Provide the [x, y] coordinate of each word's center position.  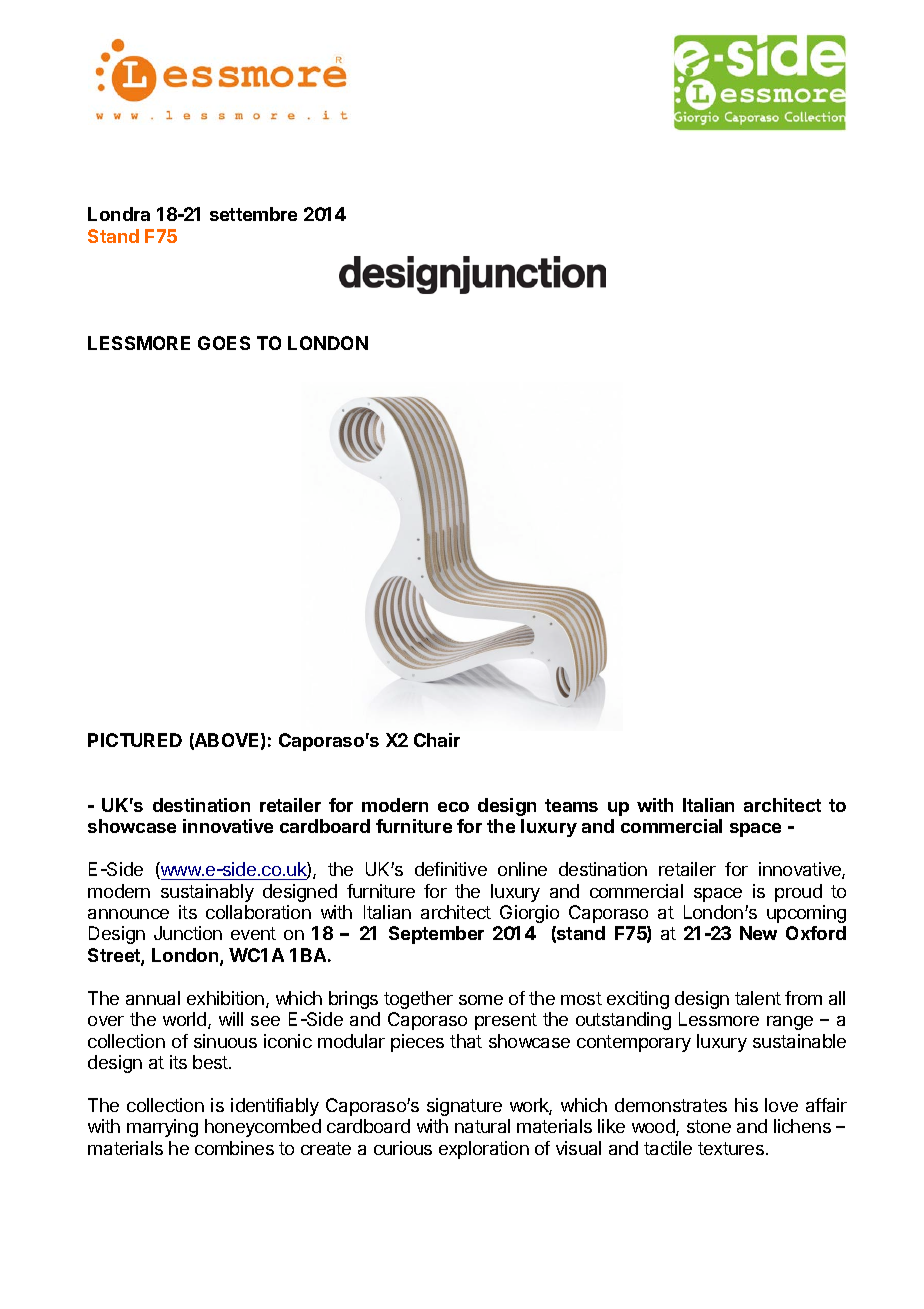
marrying [162, 1128]
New [758, 933]
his [746, 1105]
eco [453, 807]
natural [482, 1126]
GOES [224, 343]
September [436, 935]
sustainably [207, 893]
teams [571, 805]
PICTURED [135, 740]
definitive [451, 869]
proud [798, 893]
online [522, 869]
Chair [437, 740]
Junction [188, 933]
